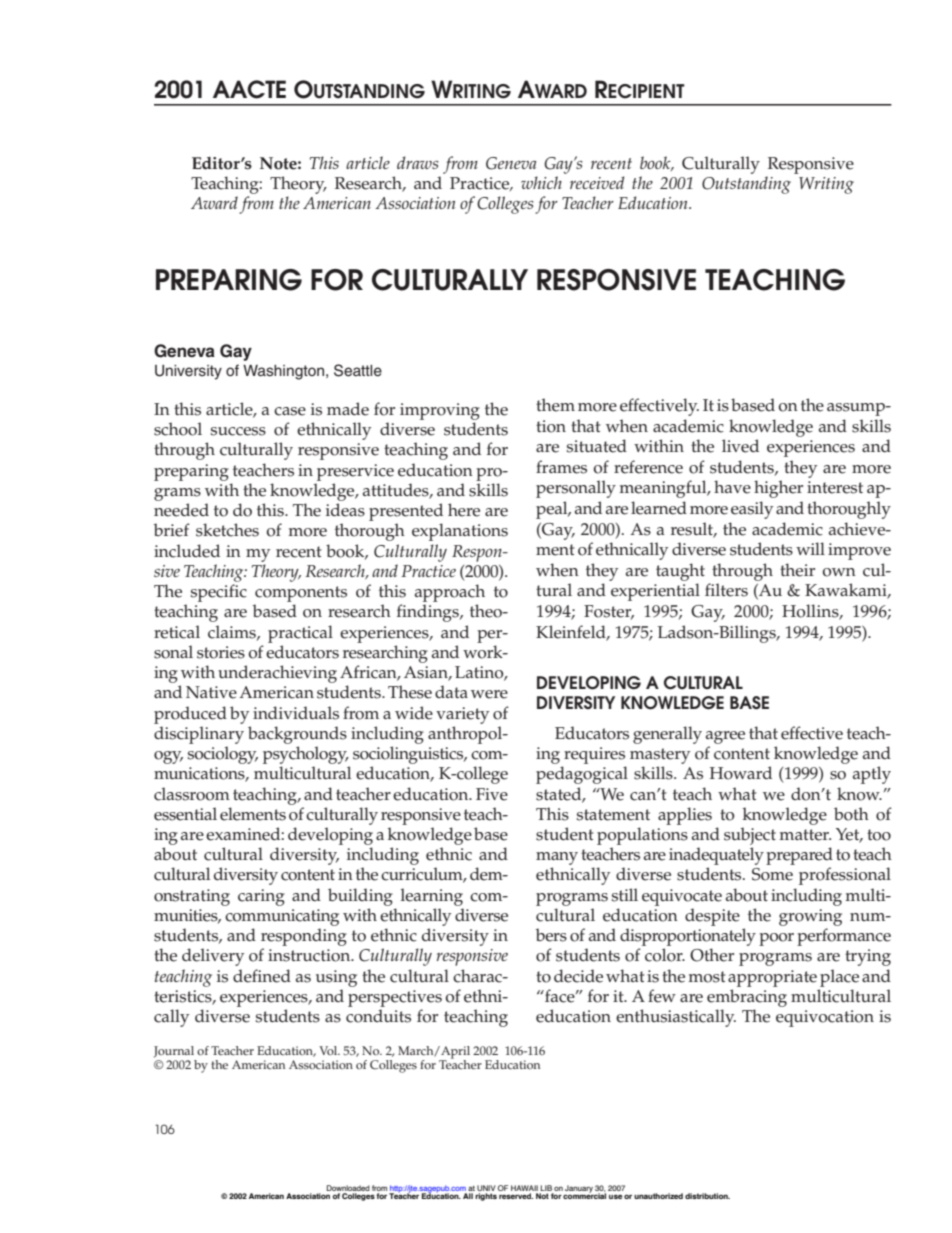 This document has height=1233, width=952. Describe the element at coordinates (213, 957) in the document. I see `delivery` at that location.
